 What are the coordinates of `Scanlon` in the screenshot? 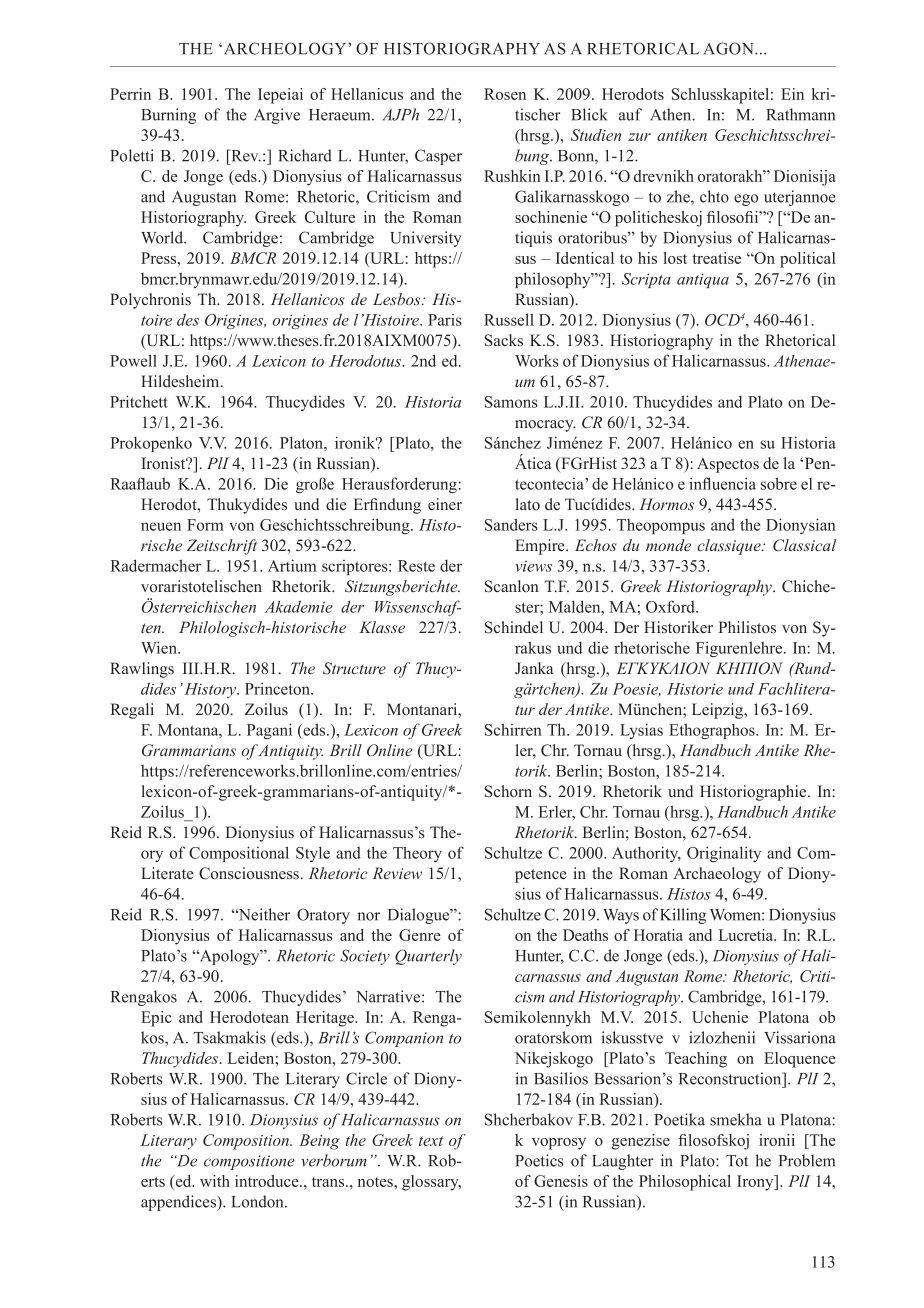 It's located at (512, 586).
